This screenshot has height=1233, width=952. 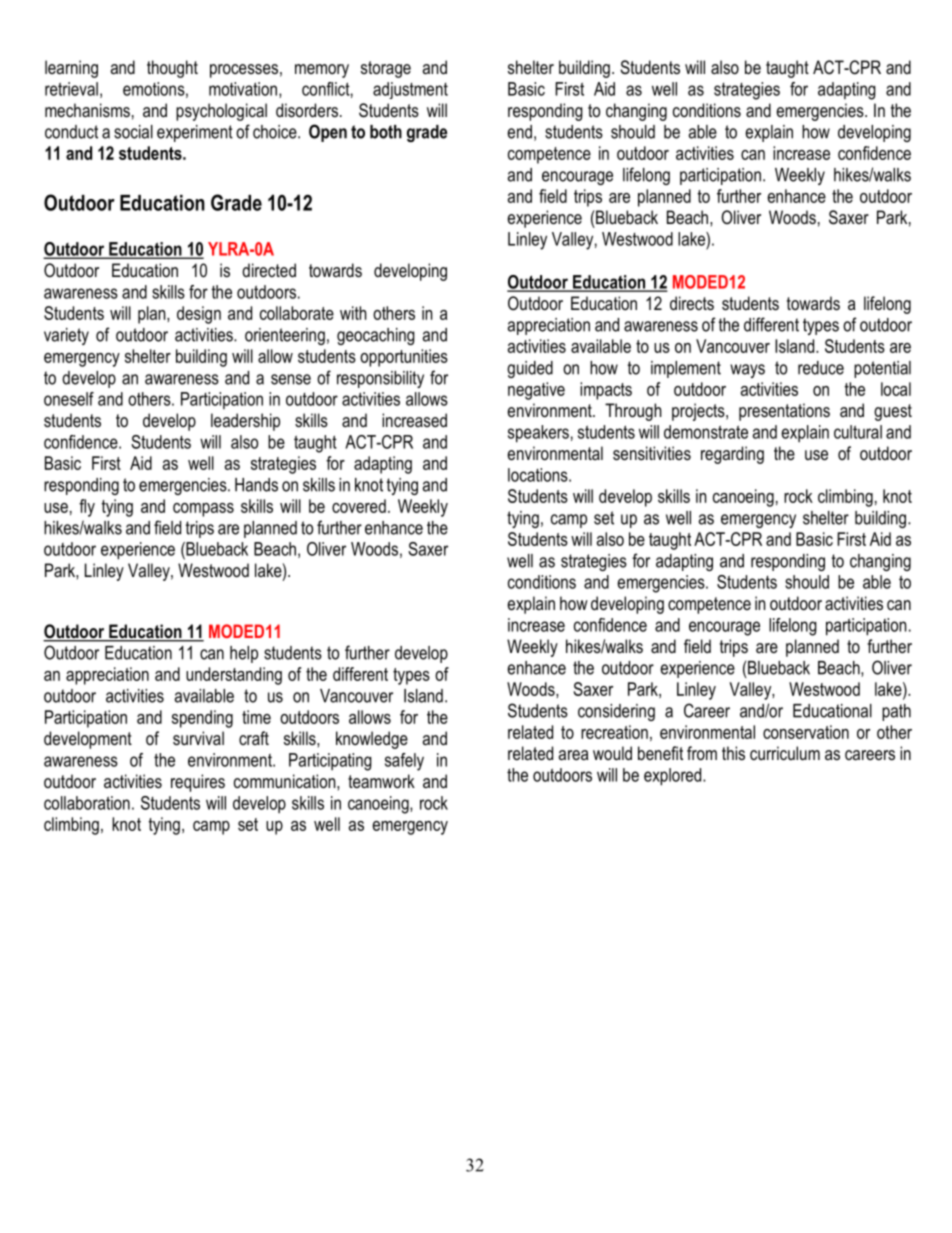 I want to click on with, so click(x=353, y=313).
